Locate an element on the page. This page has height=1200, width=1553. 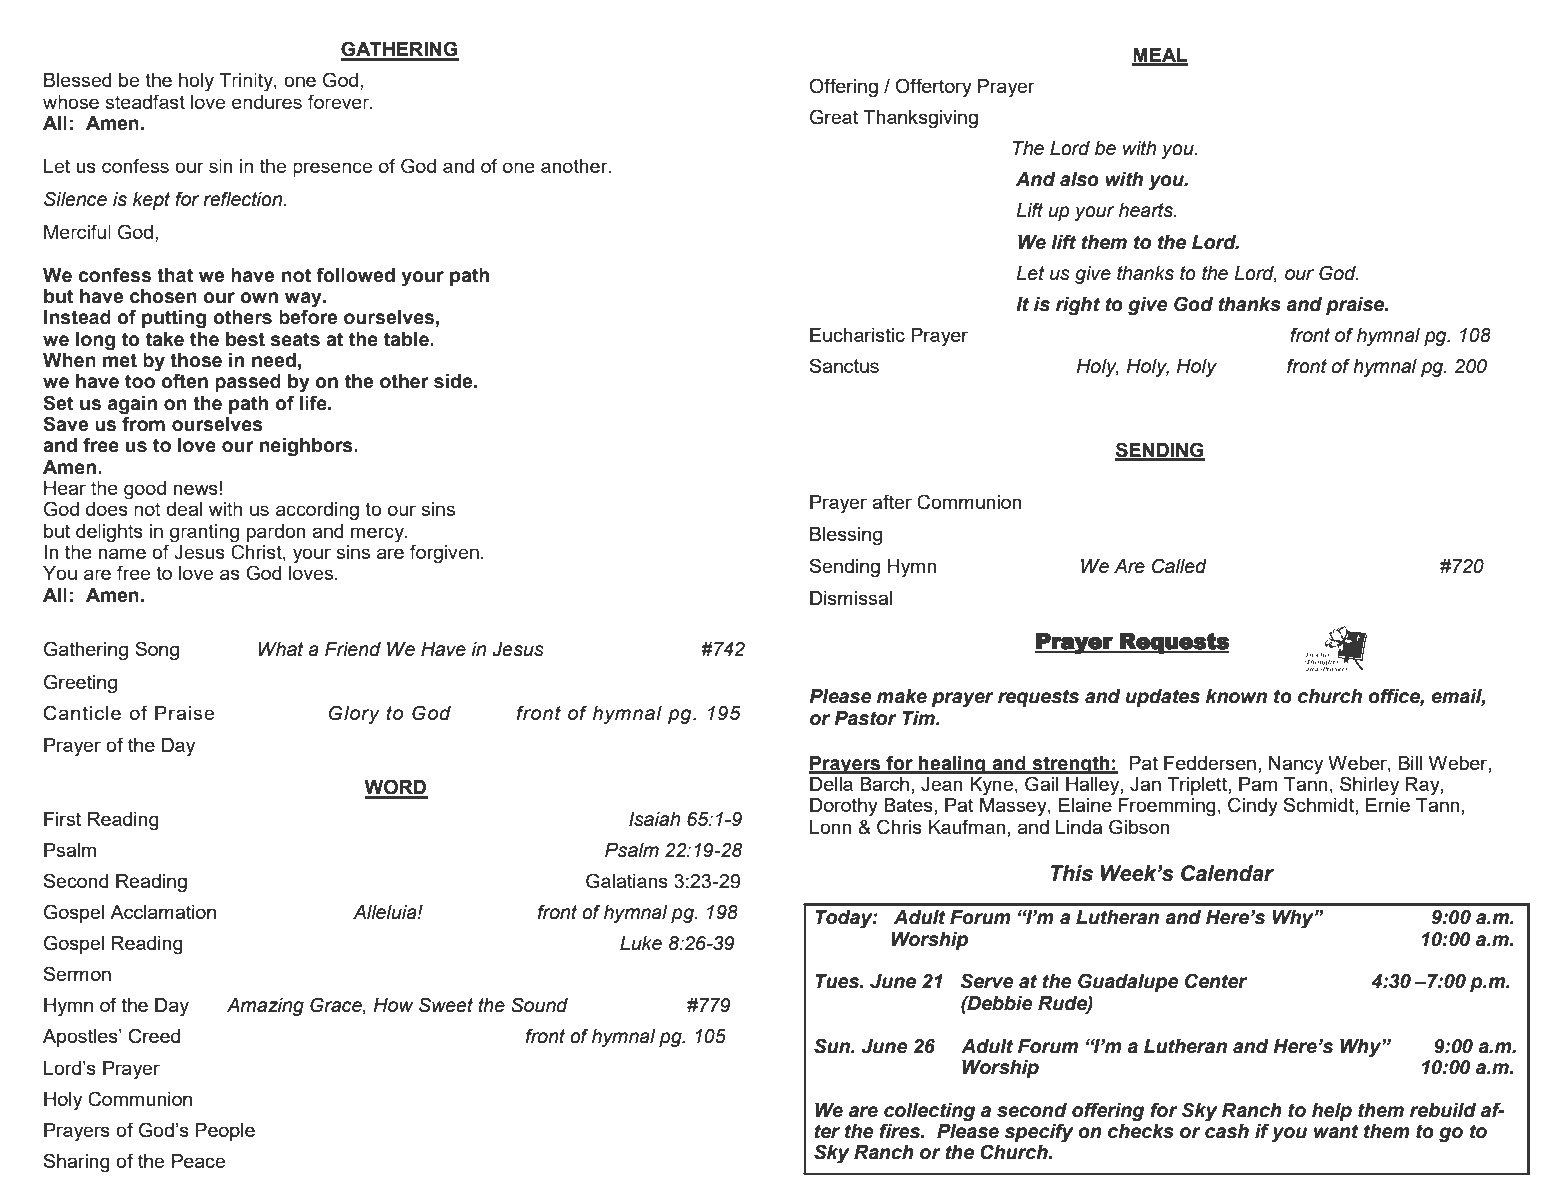
also is located at coordinates (1079, 179).
